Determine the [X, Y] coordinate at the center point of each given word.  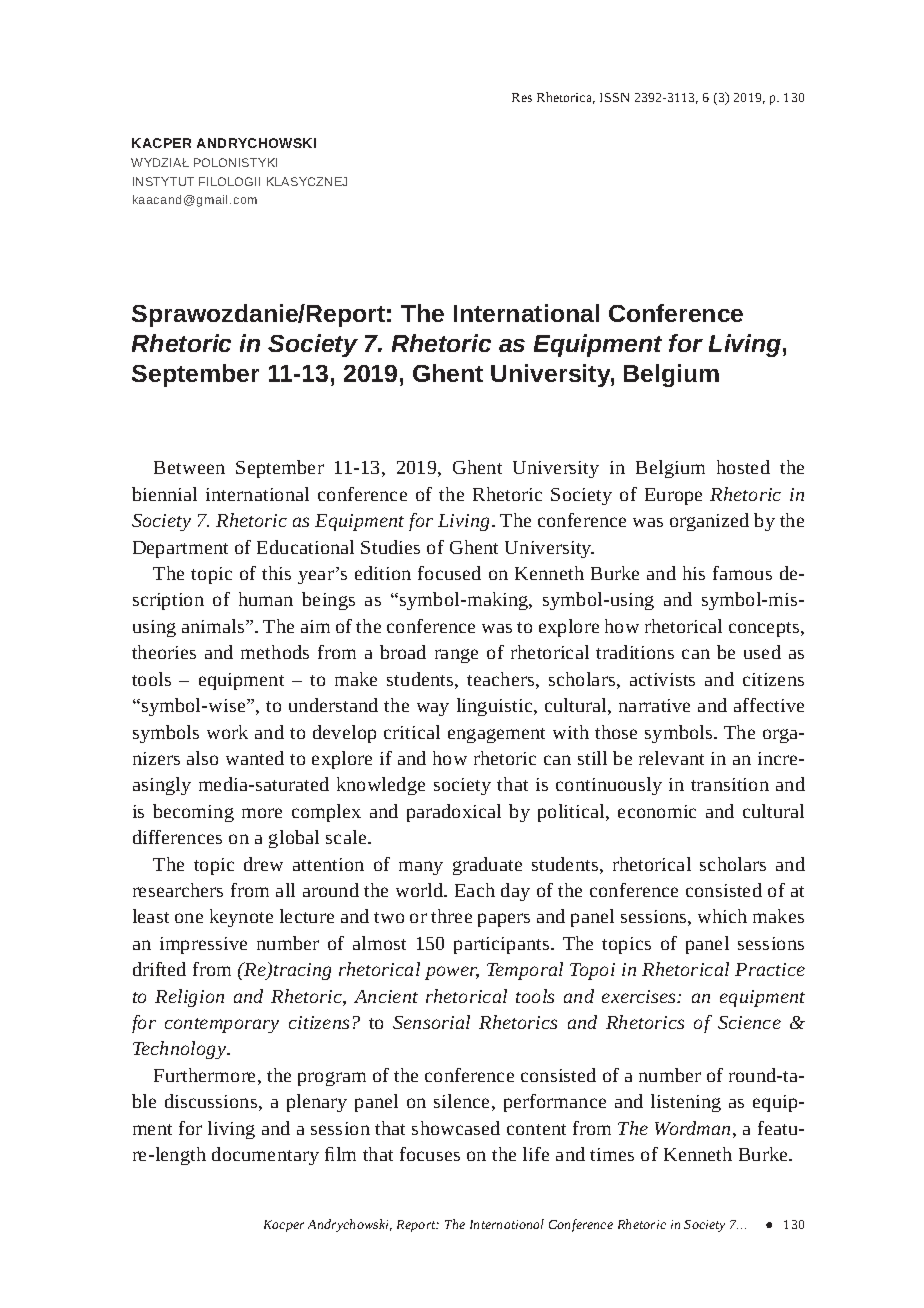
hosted [743, 467]
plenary [317, 1103]
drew [263, 864]
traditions [635, 652]
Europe [673, 496]
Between [189, 467]
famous [742, 573]
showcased [456, 1128]
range [456, 656]
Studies [390, 547]
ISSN [614, 97]
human [266, 599]
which [722, 916]
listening [686, 1103]
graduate [487, 866]
